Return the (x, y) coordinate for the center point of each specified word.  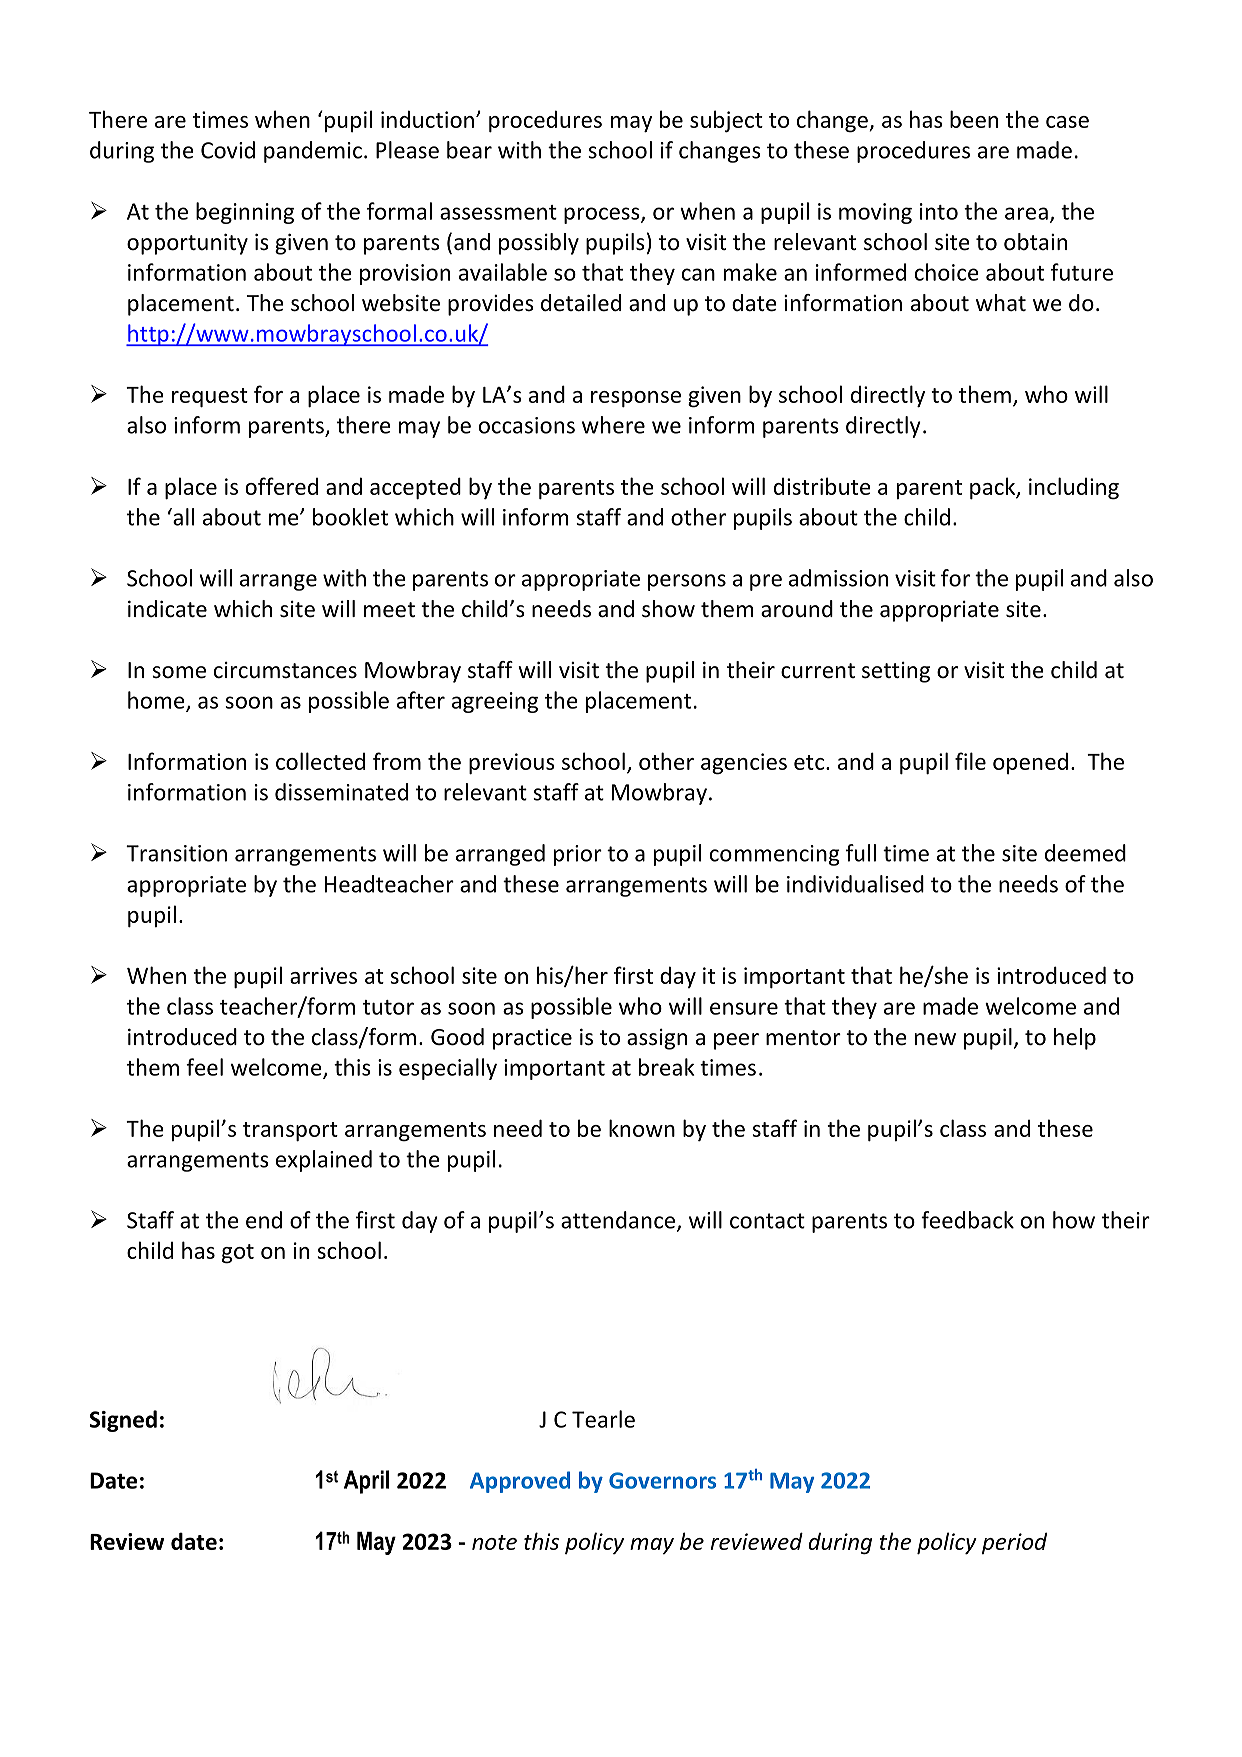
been (974, 119)
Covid (228, 150)
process (603, 215)
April (366, 1482)
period (1014, 1543)
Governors (662, 1480)
